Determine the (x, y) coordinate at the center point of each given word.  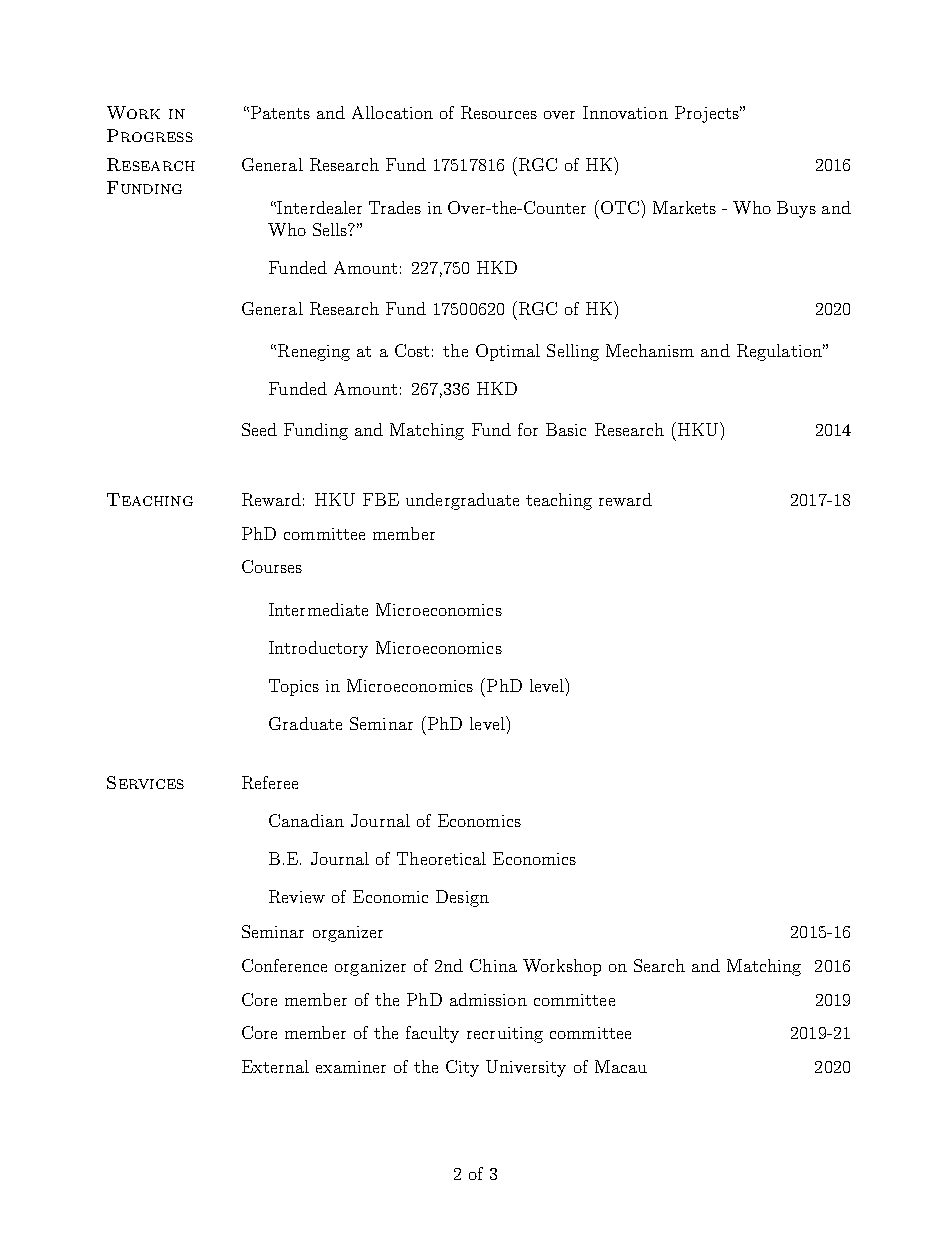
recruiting (505, 1035)
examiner (351, 1067)
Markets (684, 207)
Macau (621, 1066)
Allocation (392, 112)
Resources (499, 112)
